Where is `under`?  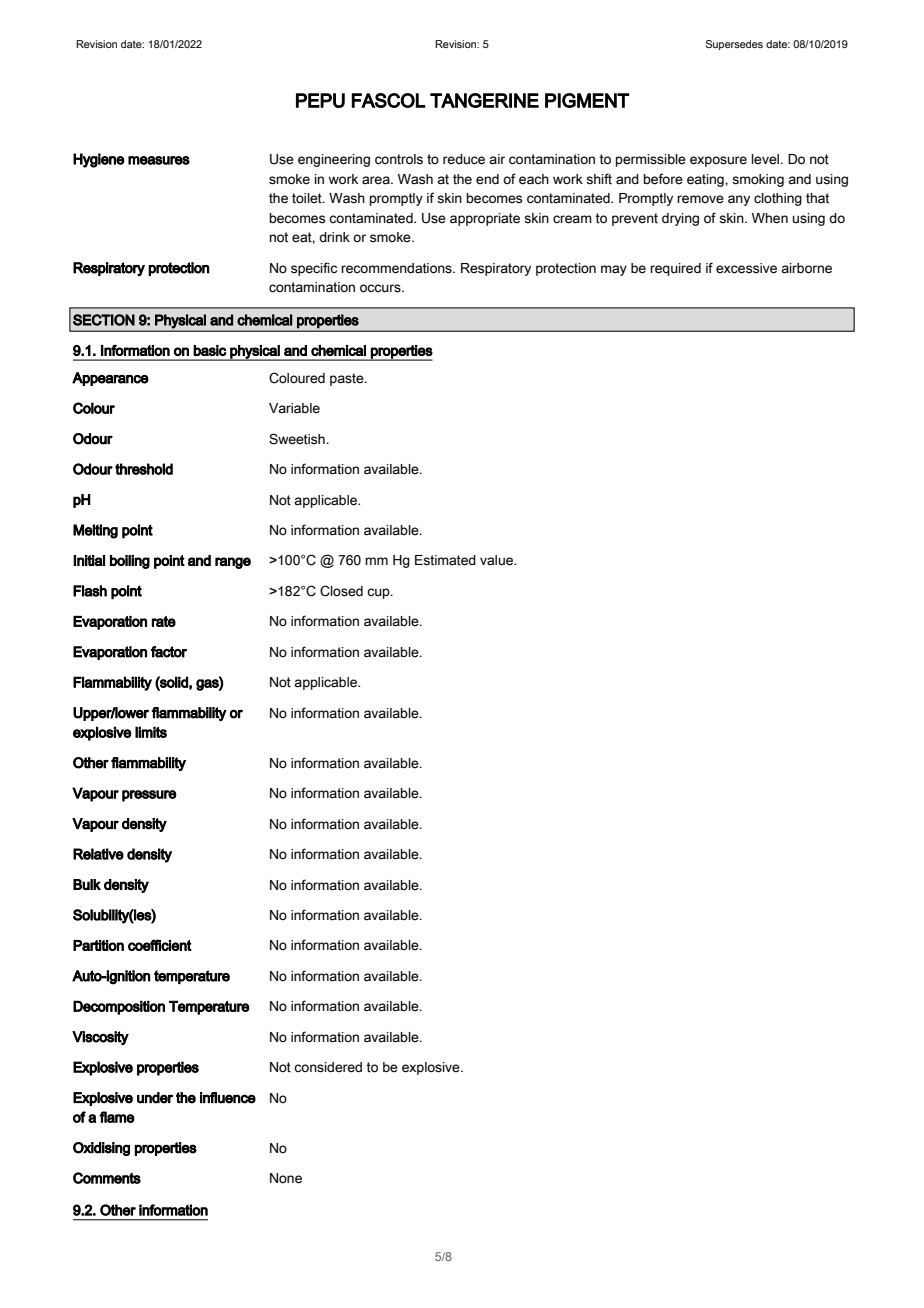
under is located at coordinates (155, 1098).
